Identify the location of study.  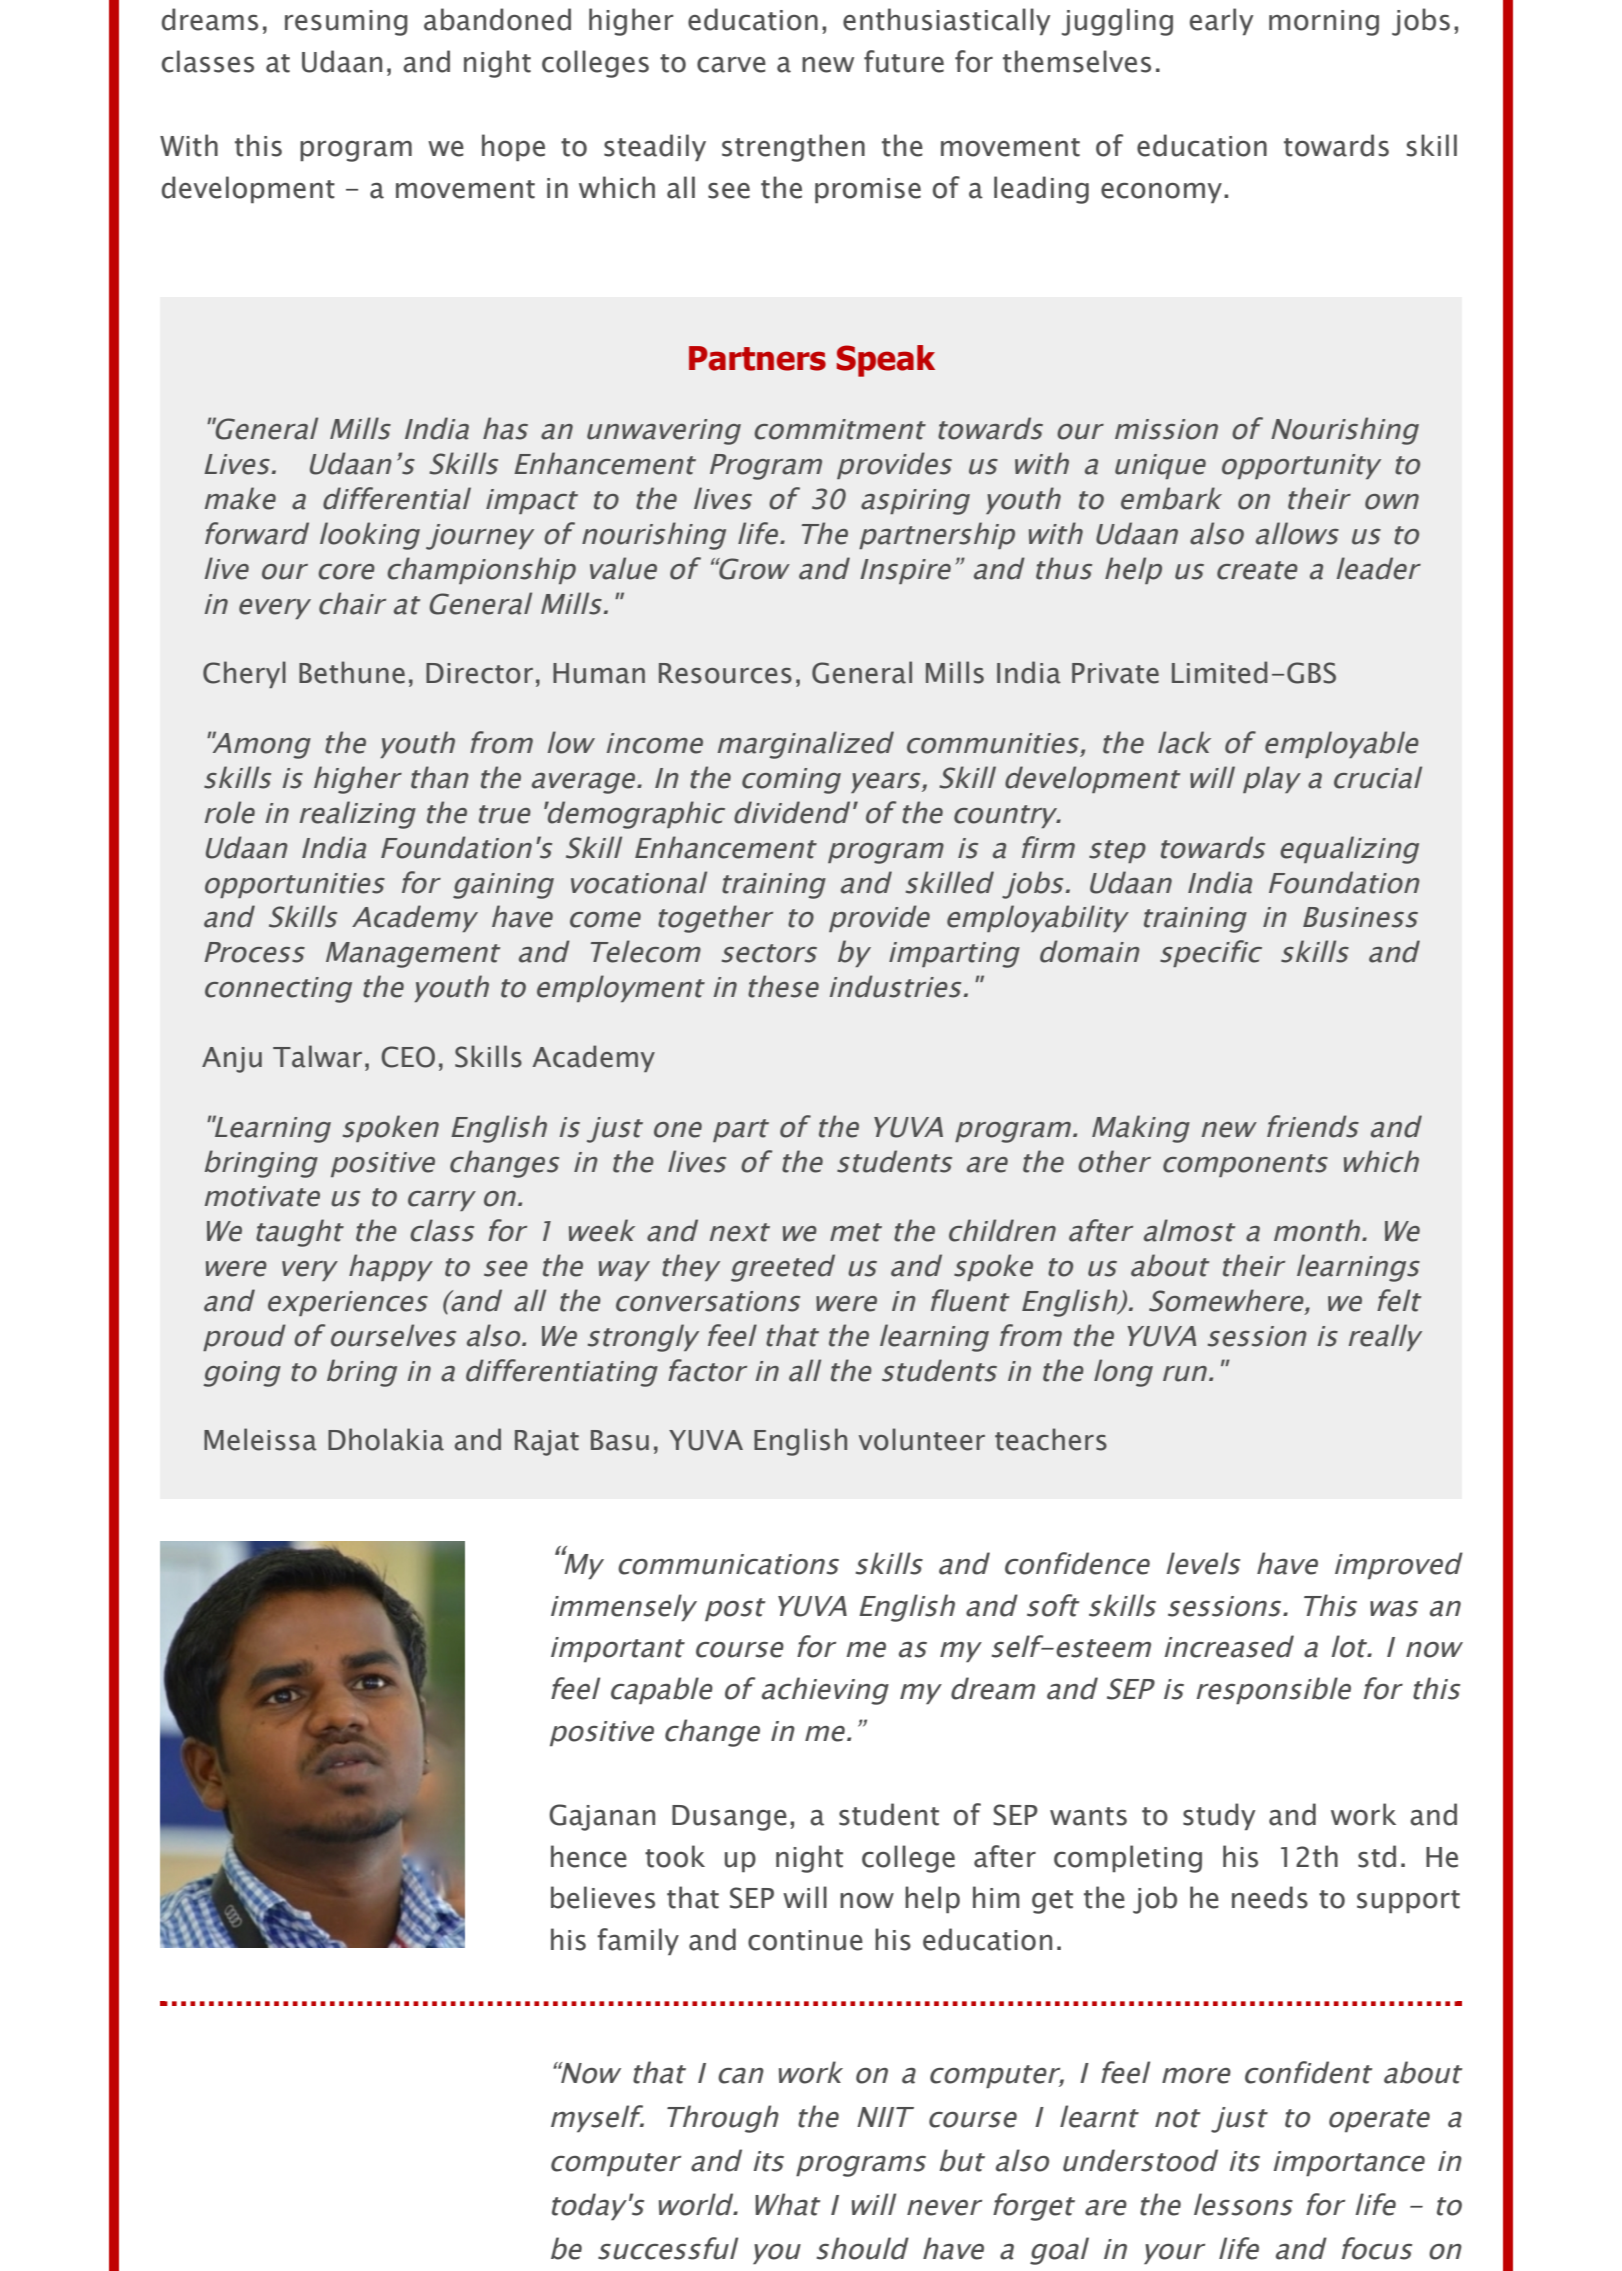
(1219, 1816).
